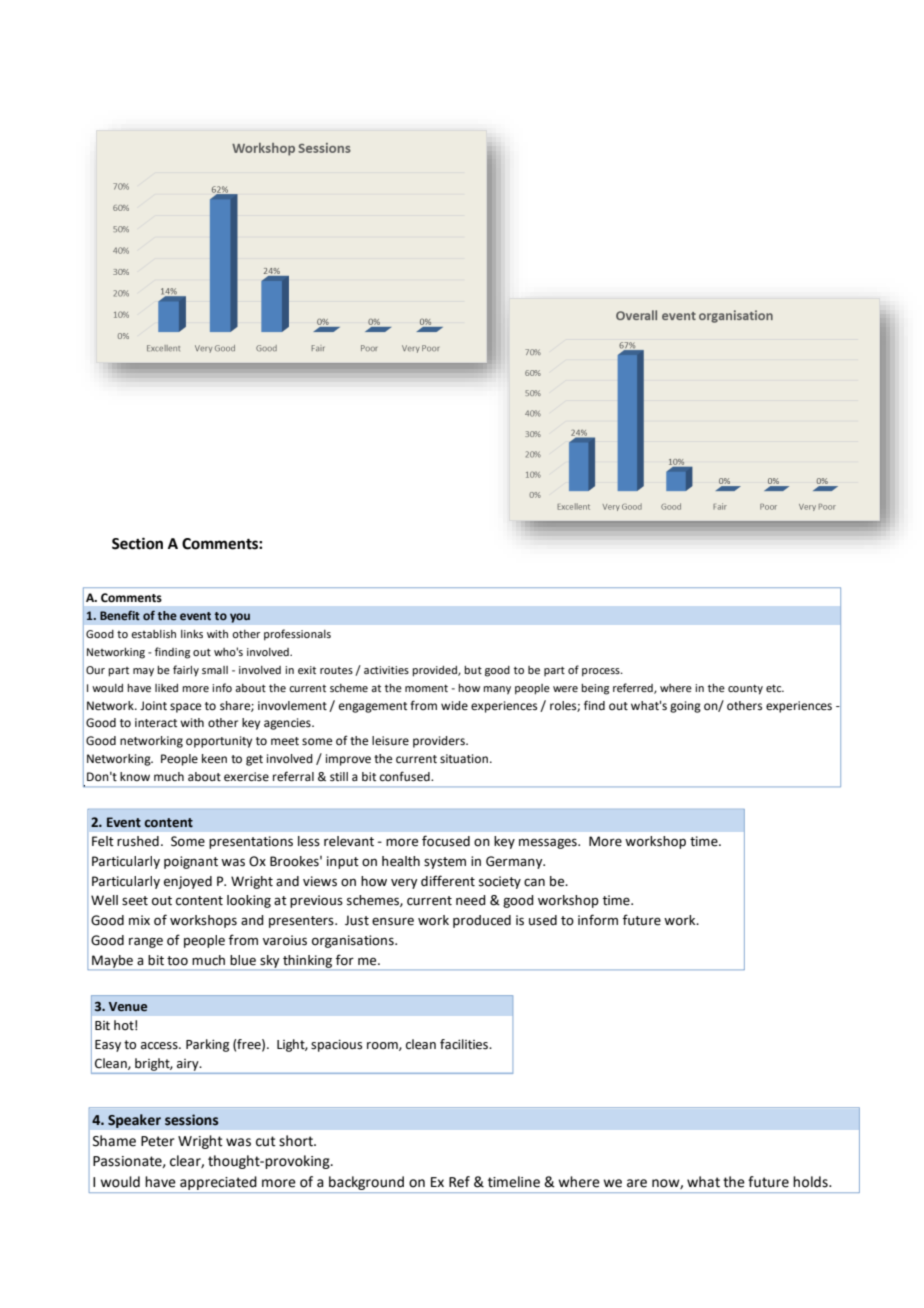 The height and width of the document is (1308, 924). Describe the element at coordinates (366, 1183) in the document. I see `background` at that location.
